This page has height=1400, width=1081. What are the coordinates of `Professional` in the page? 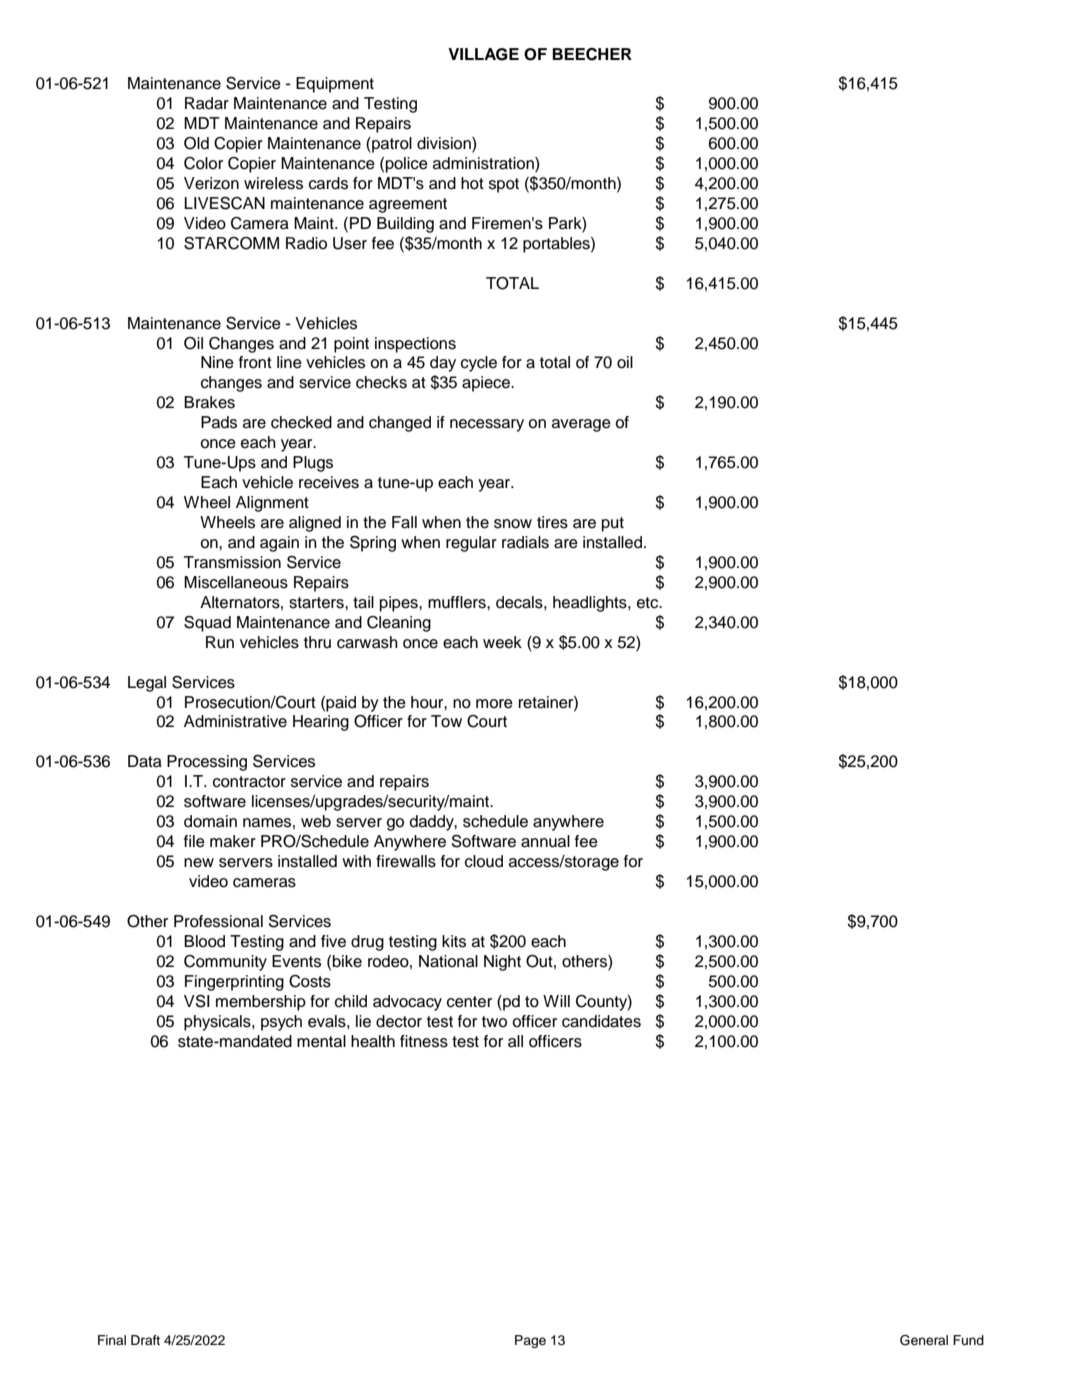 It's located at (218, 921).
